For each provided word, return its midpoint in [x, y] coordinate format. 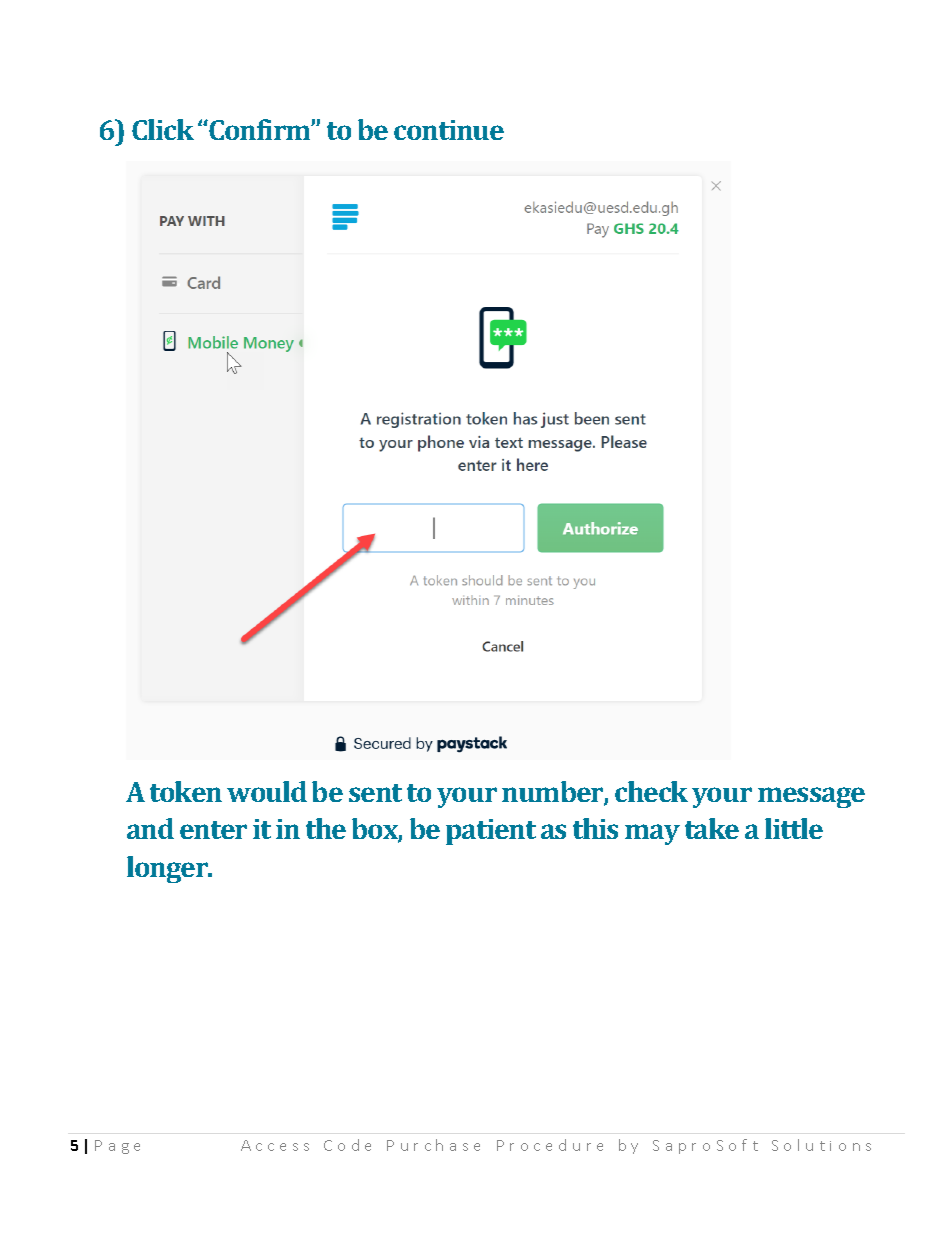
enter [213, 830]
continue [449, 130]
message [811, 797]
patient [491, 832]
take [712, 828]
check [651, 791]
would [267, 791]
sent [375, 793]
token [186, 791]
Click [163, 129]
